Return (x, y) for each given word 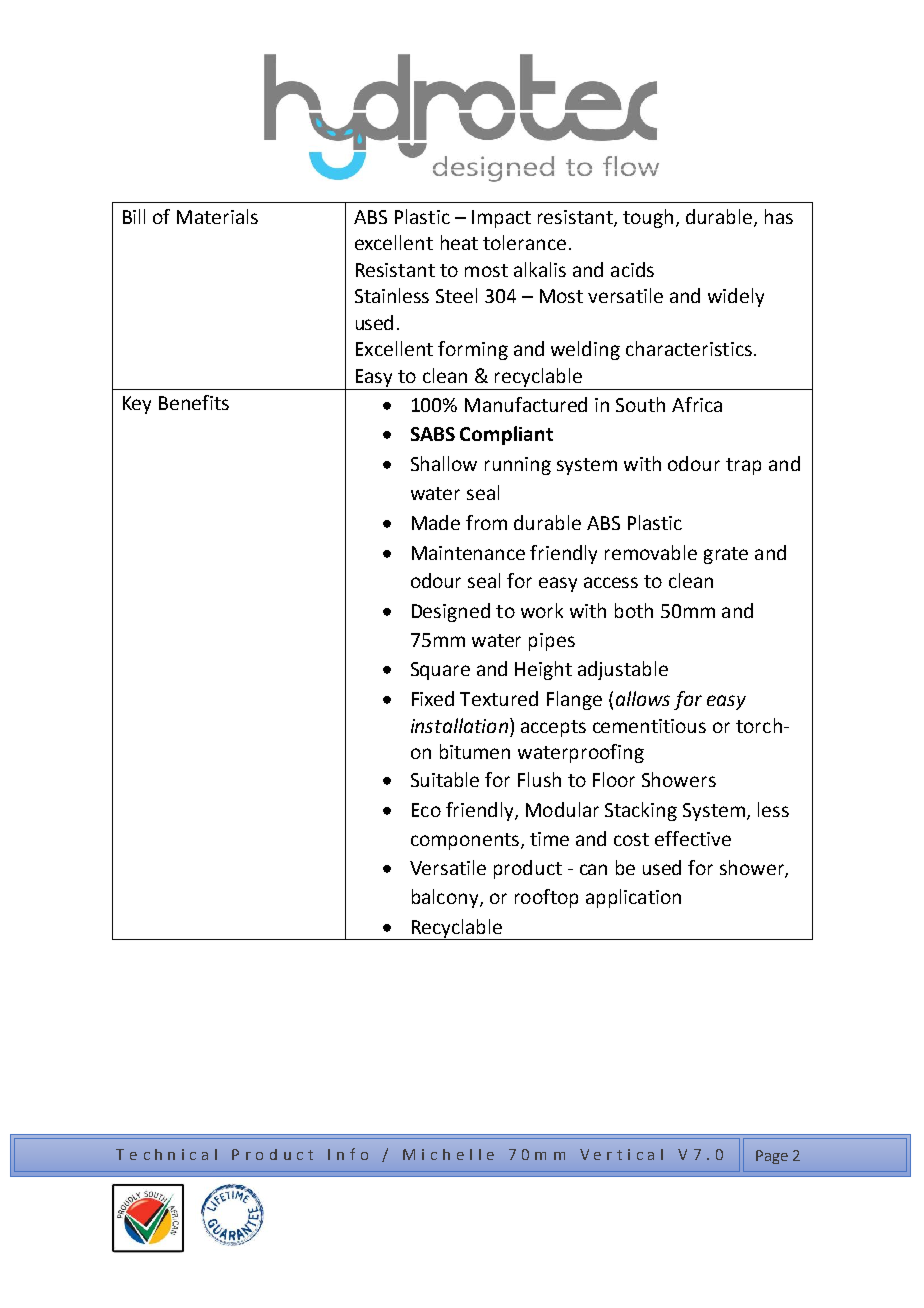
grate (726, 555)
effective (693, 838)
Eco (426, 810)
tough (648, 218)
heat (459, 242)
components (466, 841)
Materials (217, 216)
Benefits (194, 402)
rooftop (546, 898)
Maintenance (468, 553)
